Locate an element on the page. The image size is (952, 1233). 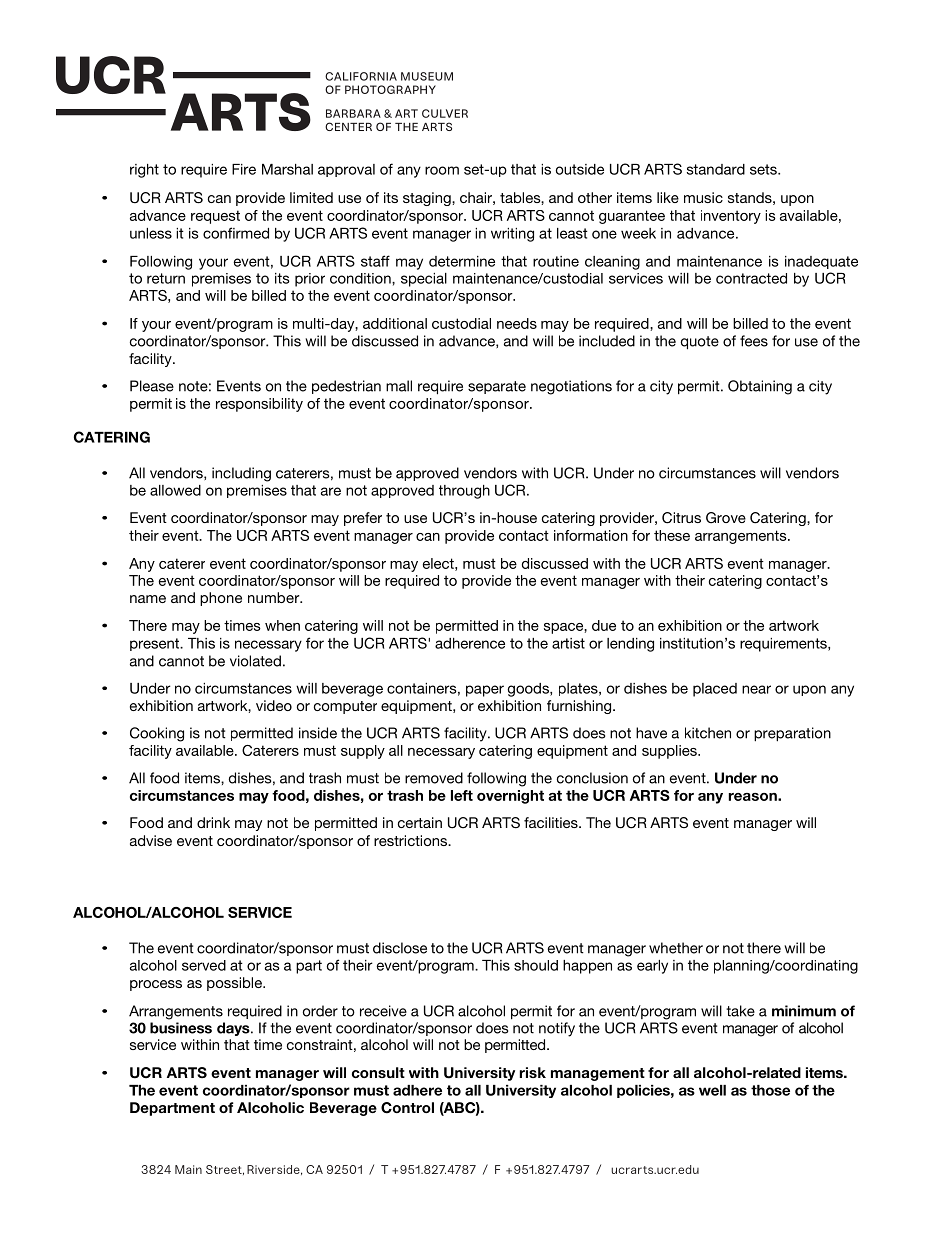
risk is located at coordinates (533, 1072).
